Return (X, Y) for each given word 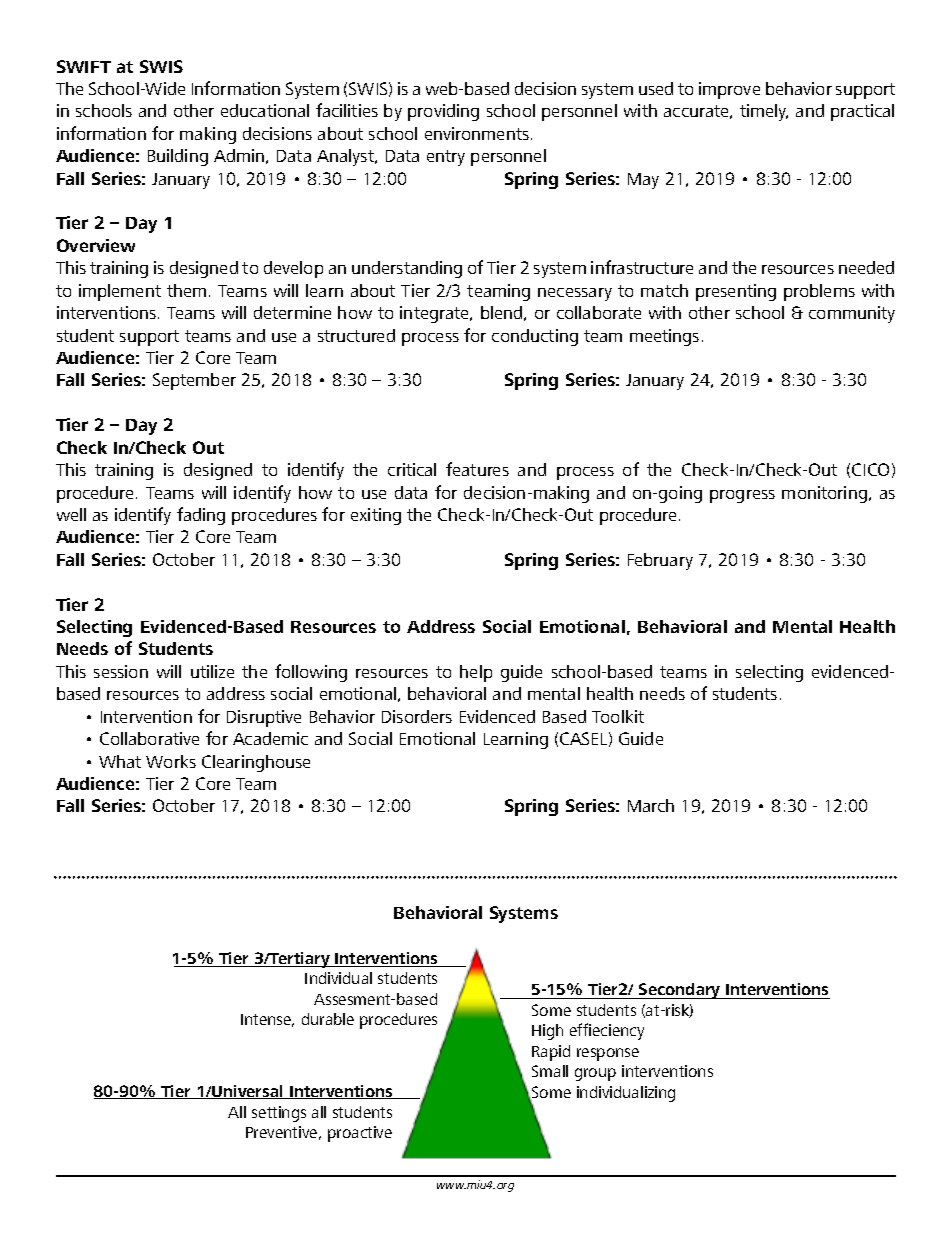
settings (279, 1114)
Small (550, 1071)
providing (443, 112)
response (608, 1054)
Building (178, 157)
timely (764, 112)
